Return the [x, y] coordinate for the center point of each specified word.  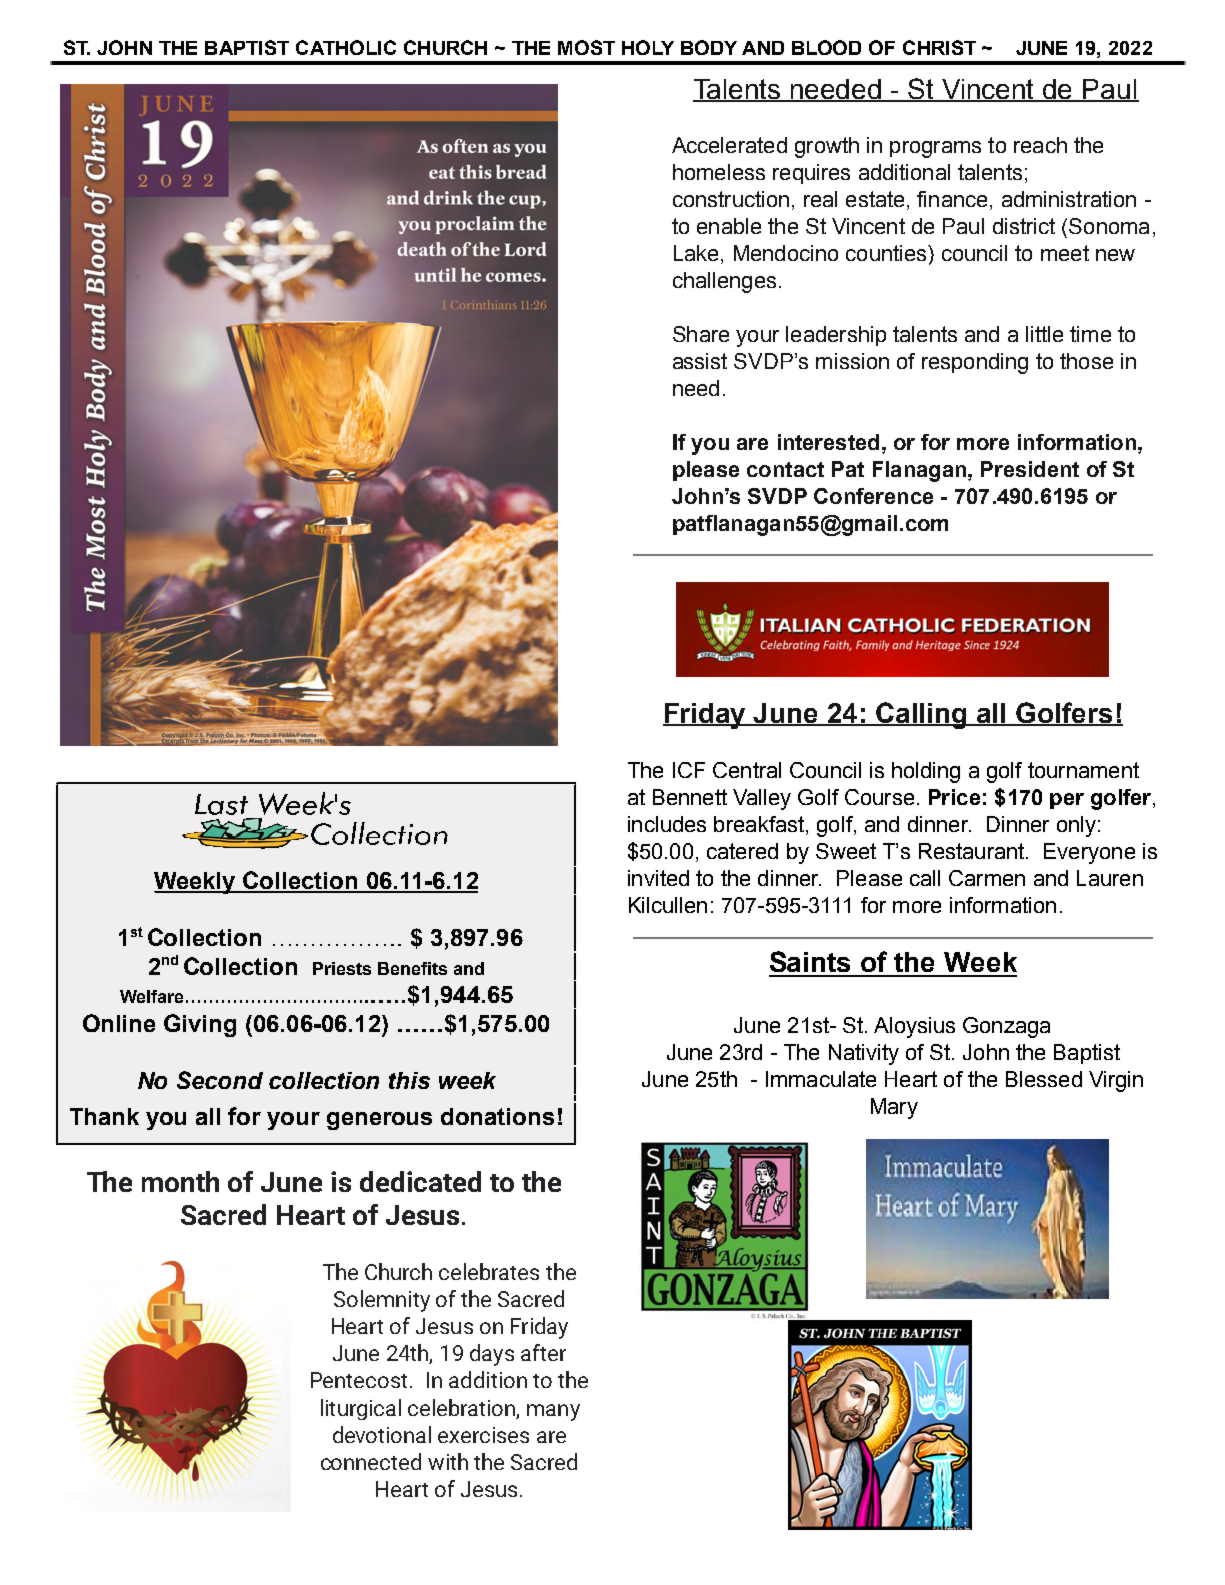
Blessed [1044, 1079]
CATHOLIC [346, 47]
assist [700, 361]
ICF [689, 770]
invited [658, 878]
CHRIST [939, 47]
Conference [873, 496]
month [180, 1181]
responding [975, 363]
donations [497, 1116]
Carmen [987, 878]
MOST [586, 47]
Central [747, 770]
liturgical [361, 1409]
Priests [342, 968]
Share [701, 334]
